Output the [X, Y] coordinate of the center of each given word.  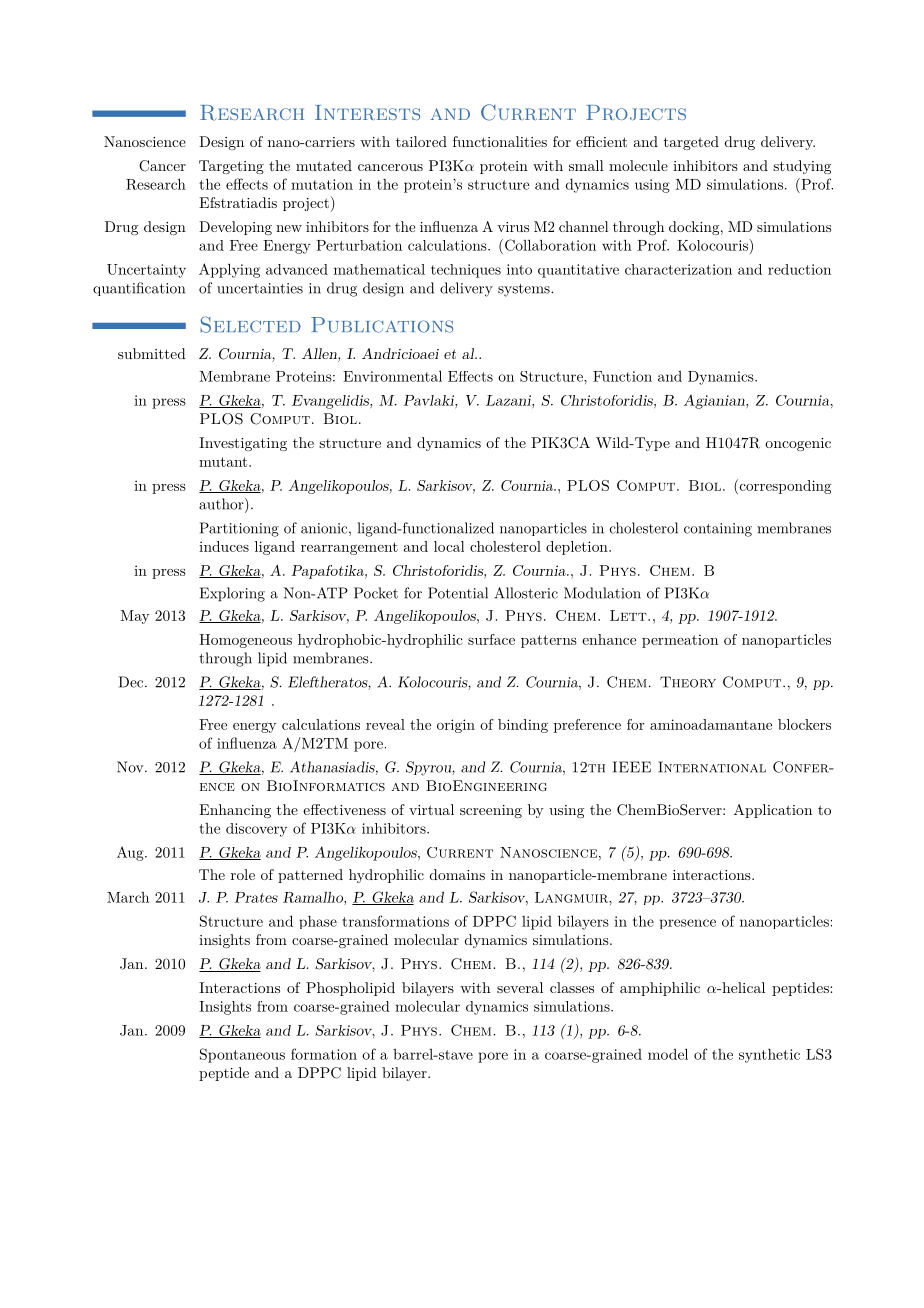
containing [718, 530]
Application [773, 811]
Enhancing [235, 811]
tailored [421, 141]
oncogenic [798, 444]
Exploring [232, 594]
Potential [458, 593]
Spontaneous [242, 1055]
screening [491, 811]
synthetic [769, 1056]
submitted [152, 353]
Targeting [231, 167]
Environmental [392, 376]
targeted [691, 143]
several [520, 987]
